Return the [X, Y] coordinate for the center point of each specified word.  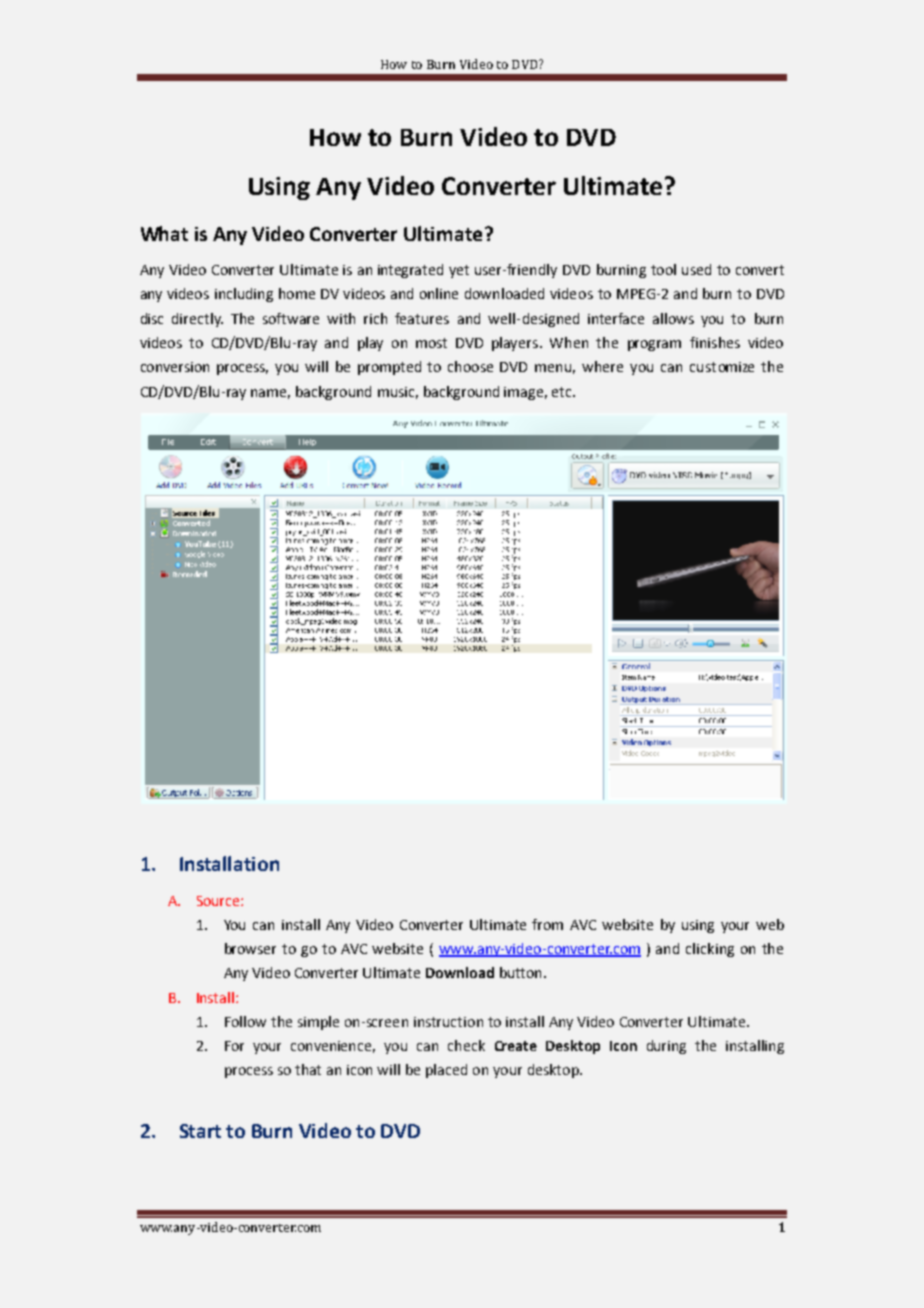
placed [446, 1071]
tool [663, 269]
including [244, 295]
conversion [175, 367]
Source [219, 901]
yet [459, 271]
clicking [710, 950]
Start [200, 1131]
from [547, 924]
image [525, 393]
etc [563, 392]
